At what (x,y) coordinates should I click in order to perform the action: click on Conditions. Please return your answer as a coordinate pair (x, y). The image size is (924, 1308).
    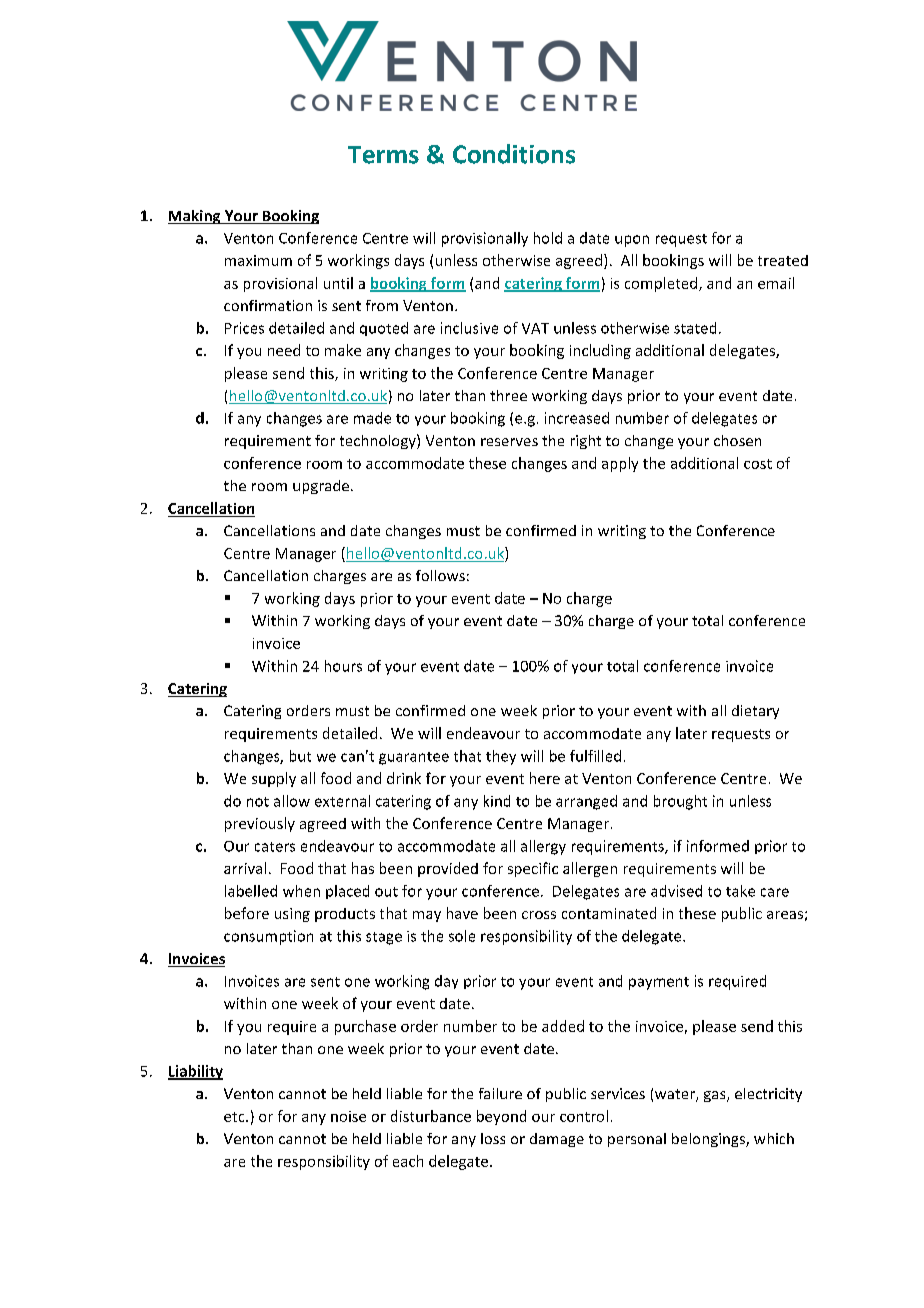
    Looking at the image, I should click on (514, 154).
